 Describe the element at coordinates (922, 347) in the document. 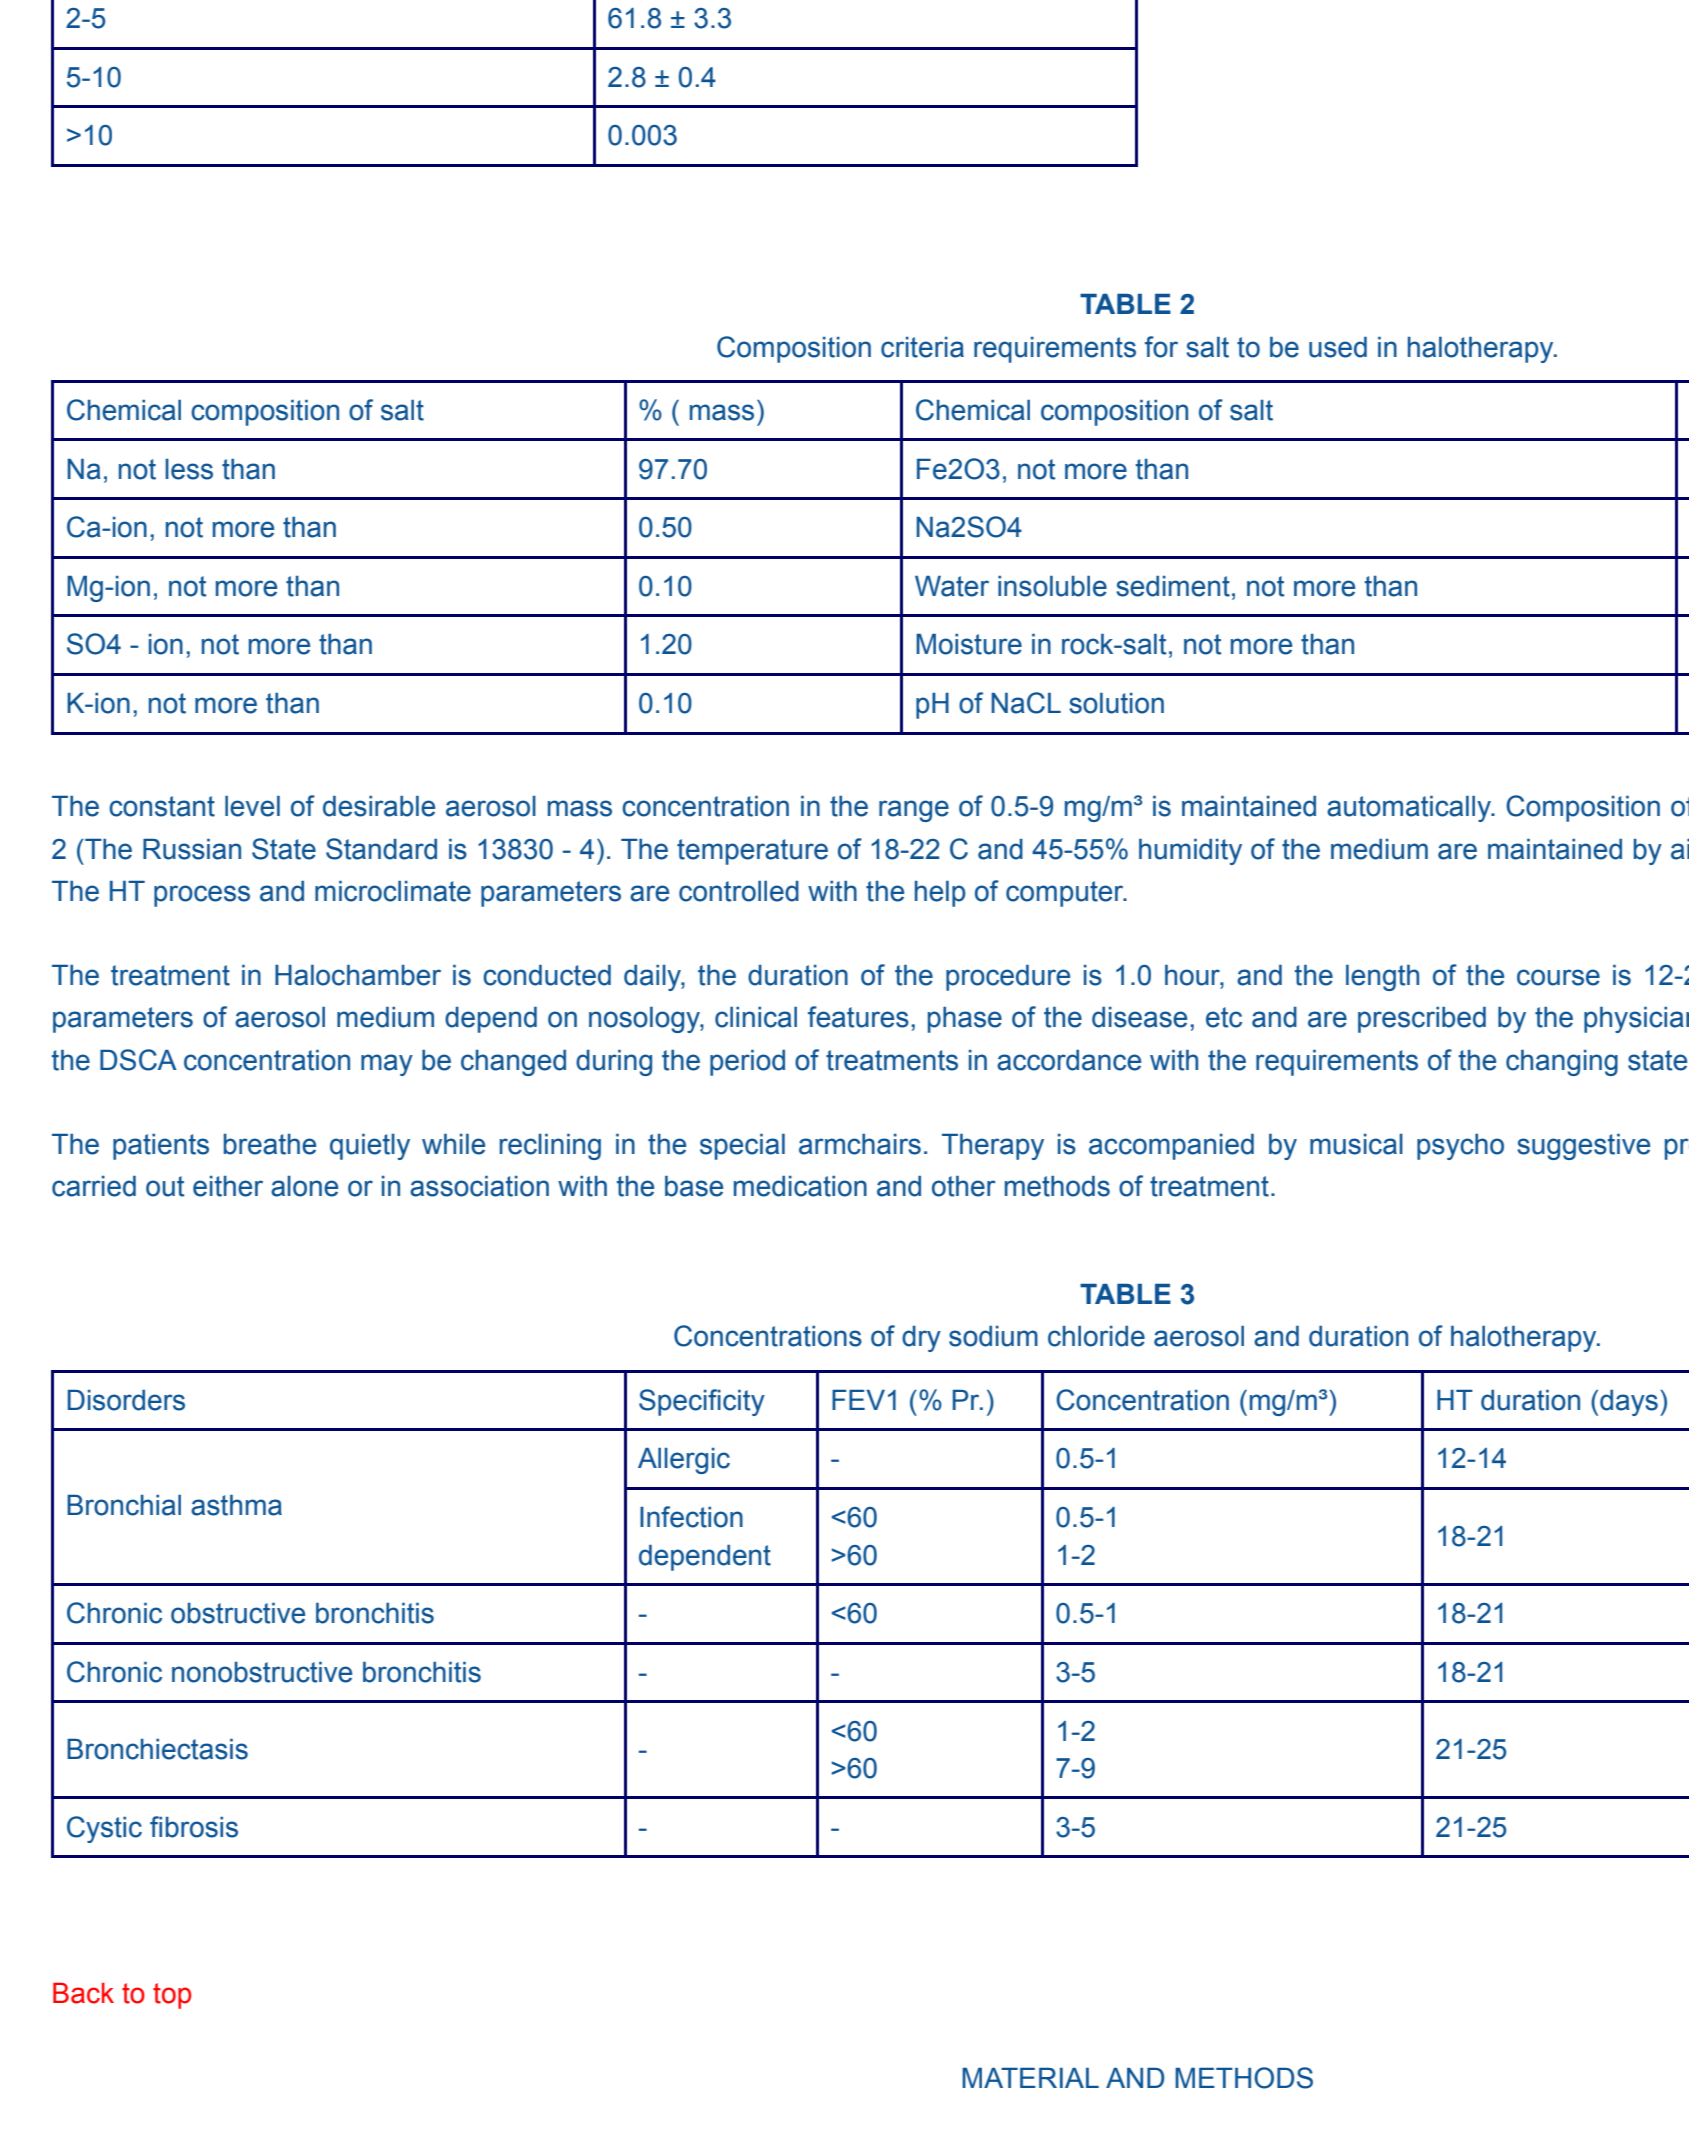

I see `criteria` at that location.
